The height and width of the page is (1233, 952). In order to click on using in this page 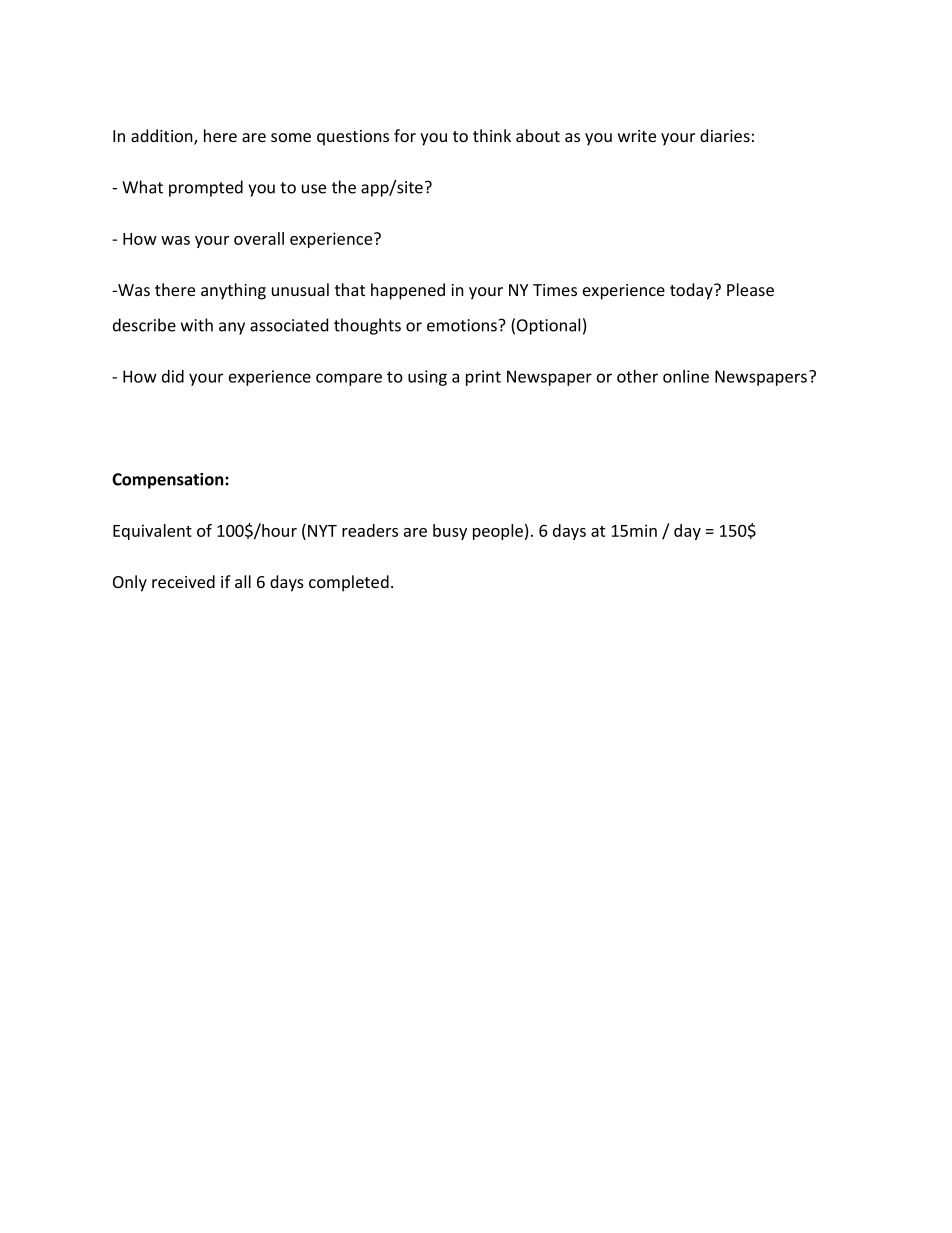, I will do `click(427, 378)`.
